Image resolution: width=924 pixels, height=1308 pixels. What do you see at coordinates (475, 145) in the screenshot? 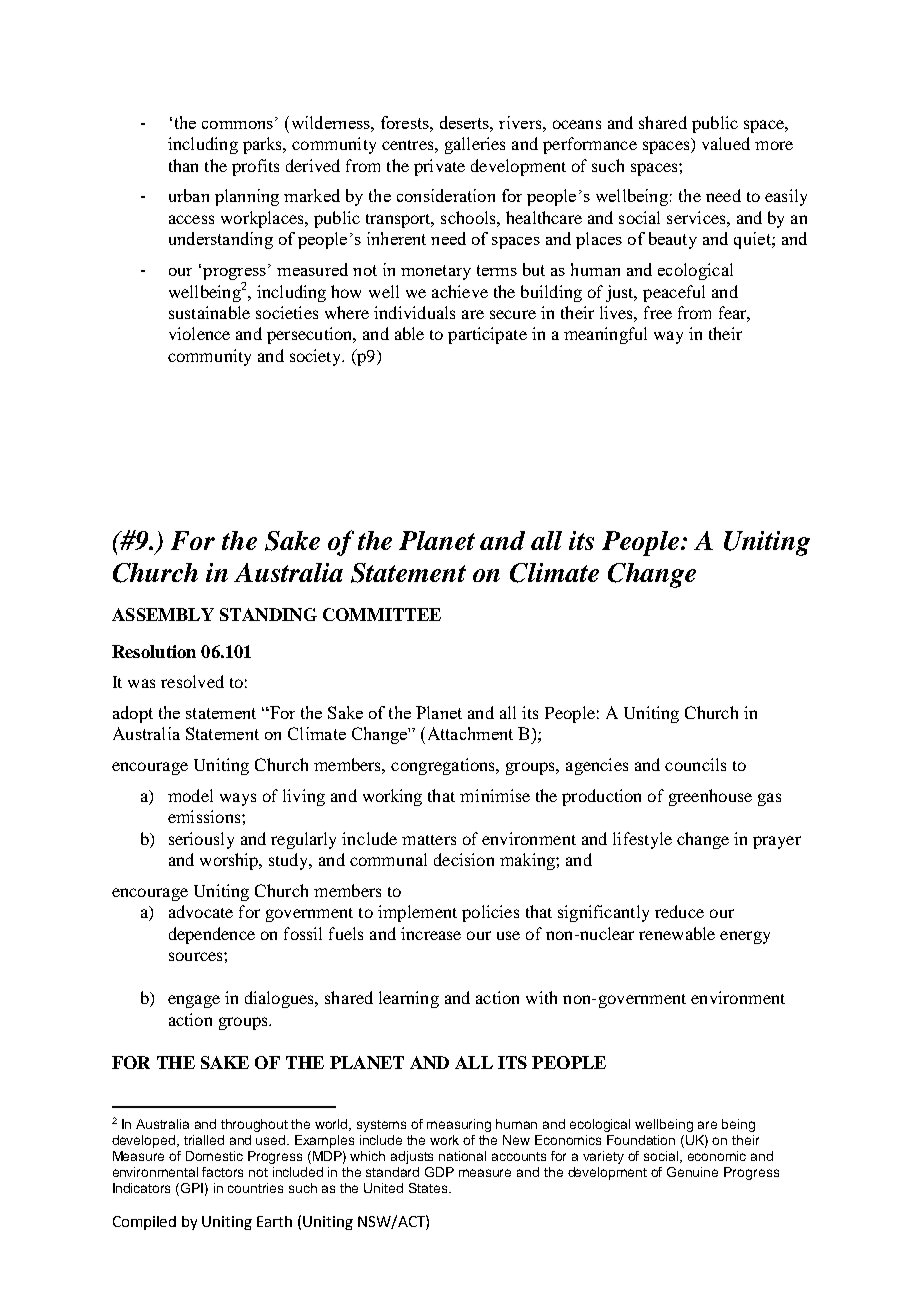
I see `galleries` at bounding box center [475, 145].
